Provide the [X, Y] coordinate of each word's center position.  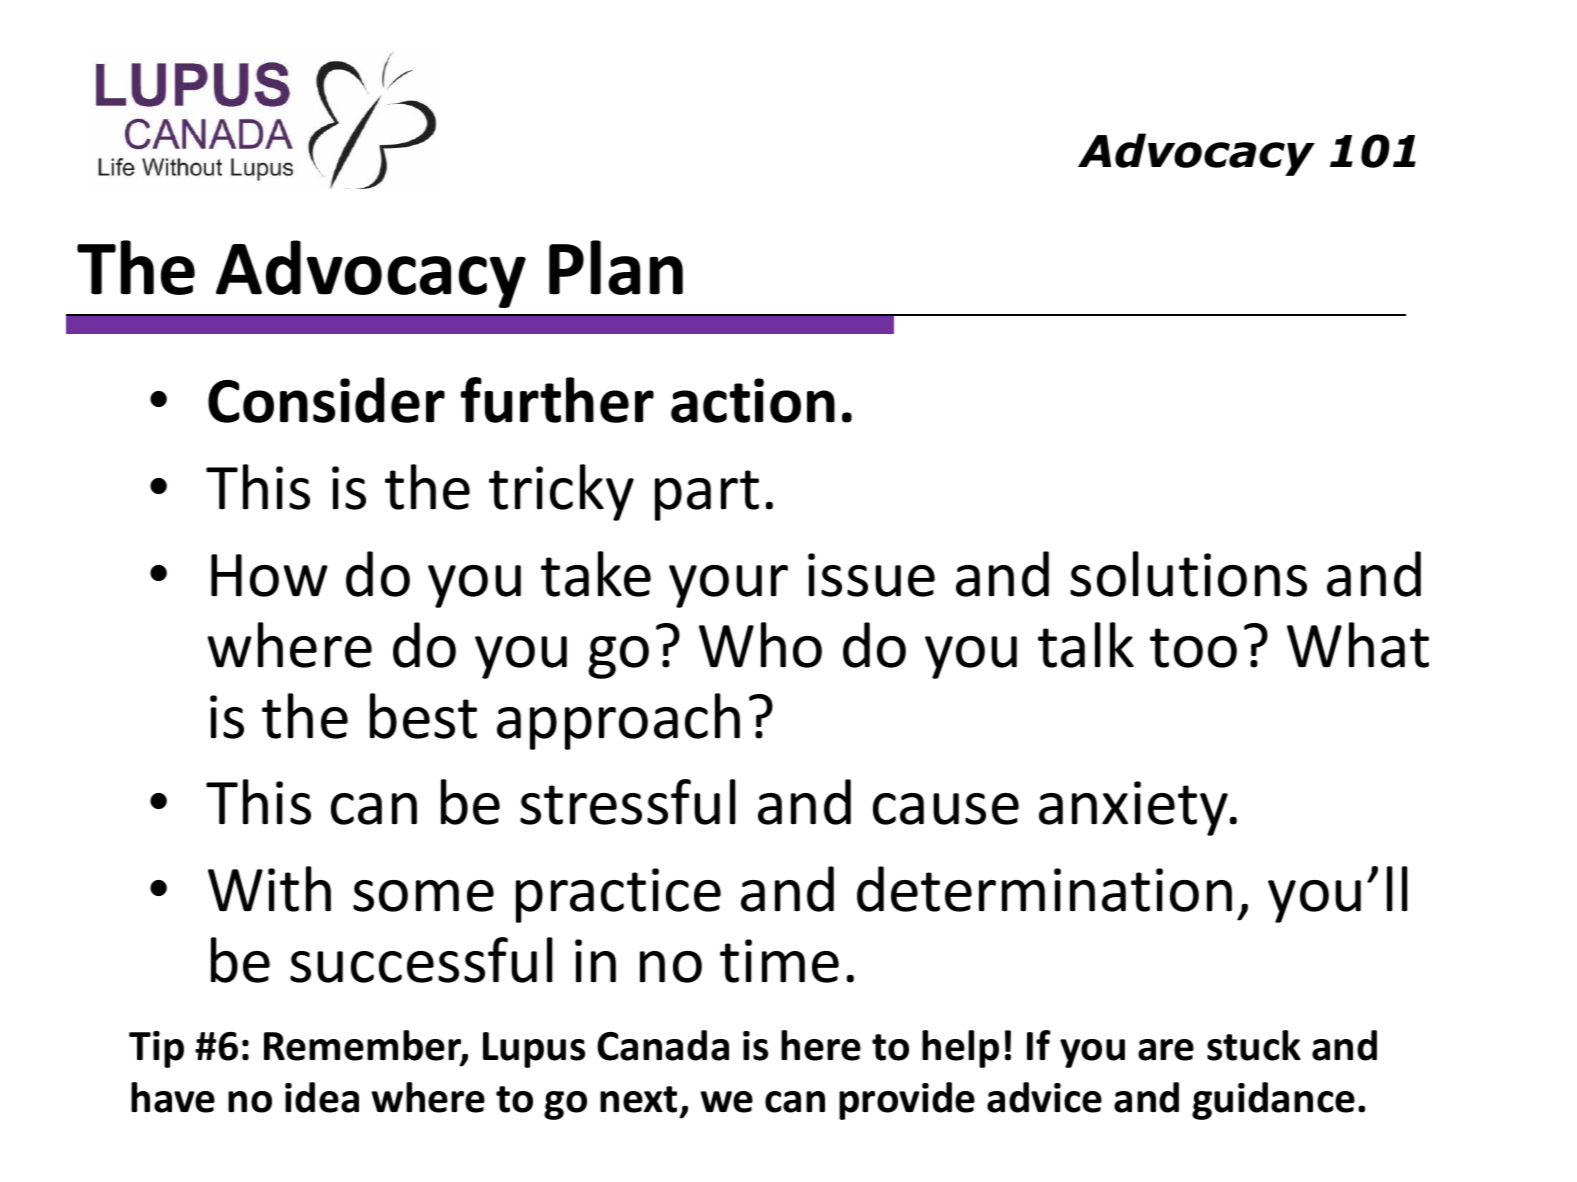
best [423, 716]
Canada [663, 1045]
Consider [326, 400]
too [1193, 648]
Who [760, 645]
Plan [616, 267]
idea [322, 1097]
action [753, 400]
